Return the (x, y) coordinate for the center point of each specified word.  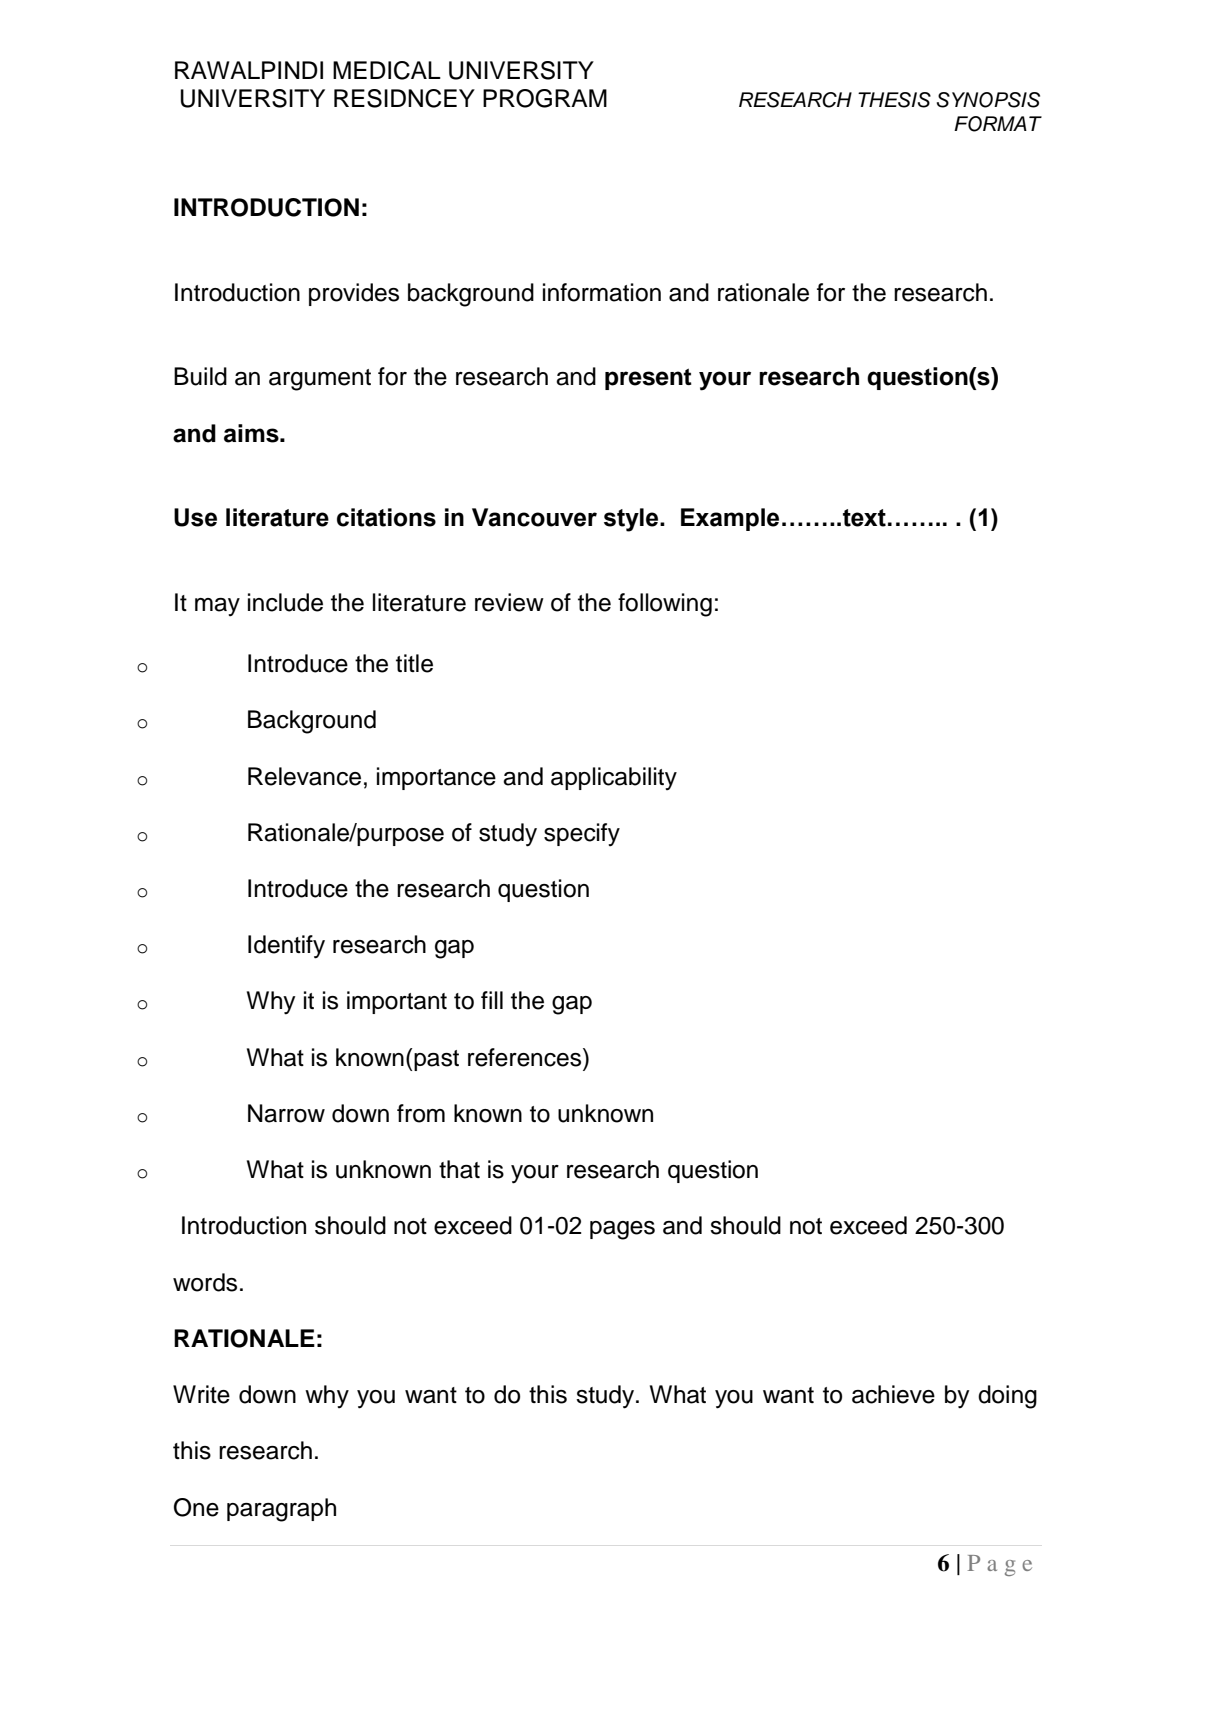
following (665, 605)
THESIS (894, 100)
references (526, 1057)
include (285, 602)
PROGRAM (545, 98)
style (632, 520)
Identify (286, 947)
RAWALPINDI (249, 70)
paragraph (281, 1510)
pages (622, 1230)
